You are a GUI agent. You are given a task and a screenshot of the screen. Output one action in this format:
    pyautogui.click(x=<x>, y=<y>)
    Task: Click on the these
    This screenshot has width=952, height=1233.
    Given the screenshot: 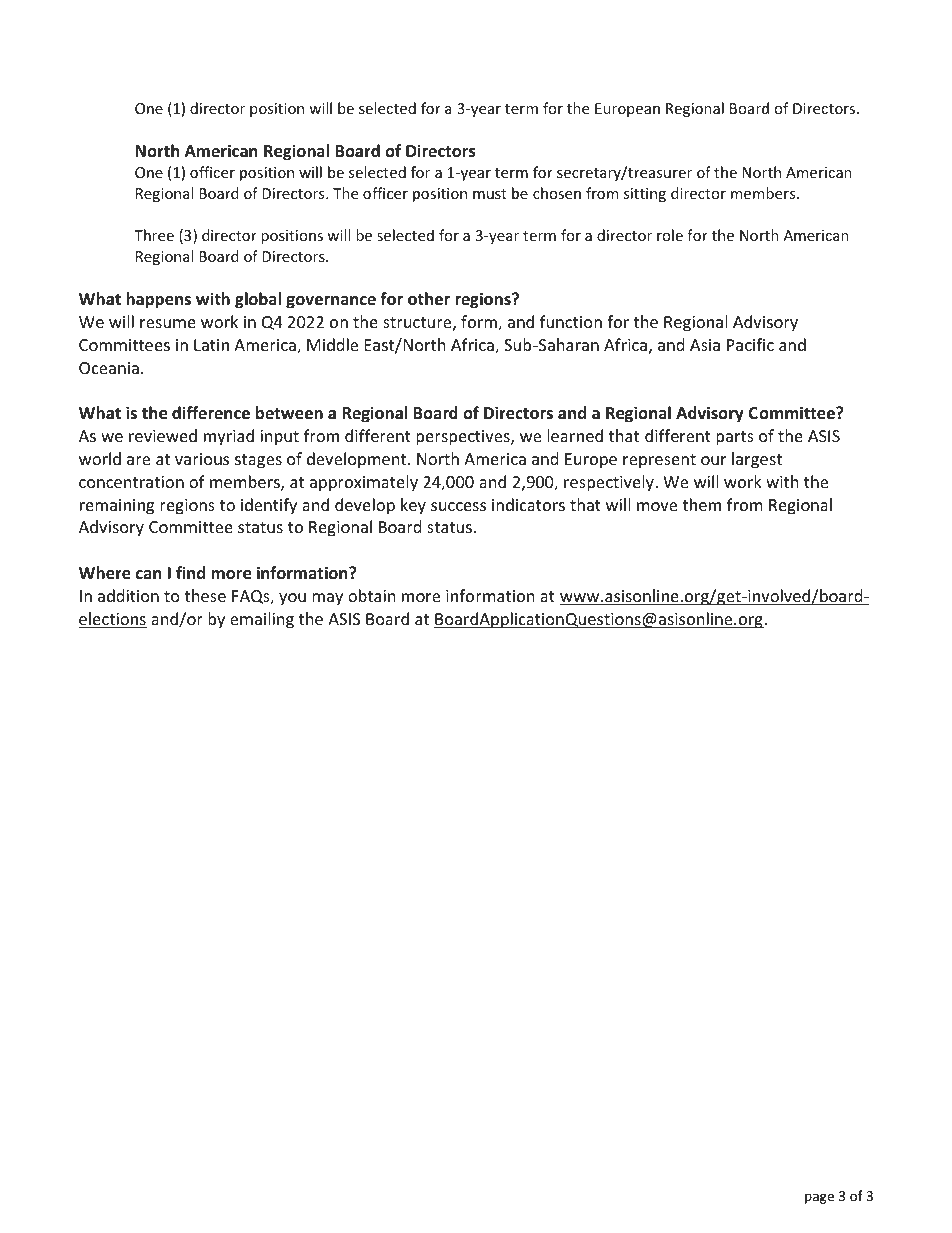 What is the action you would take?
    pyautogui.click(x=205, y=595)
